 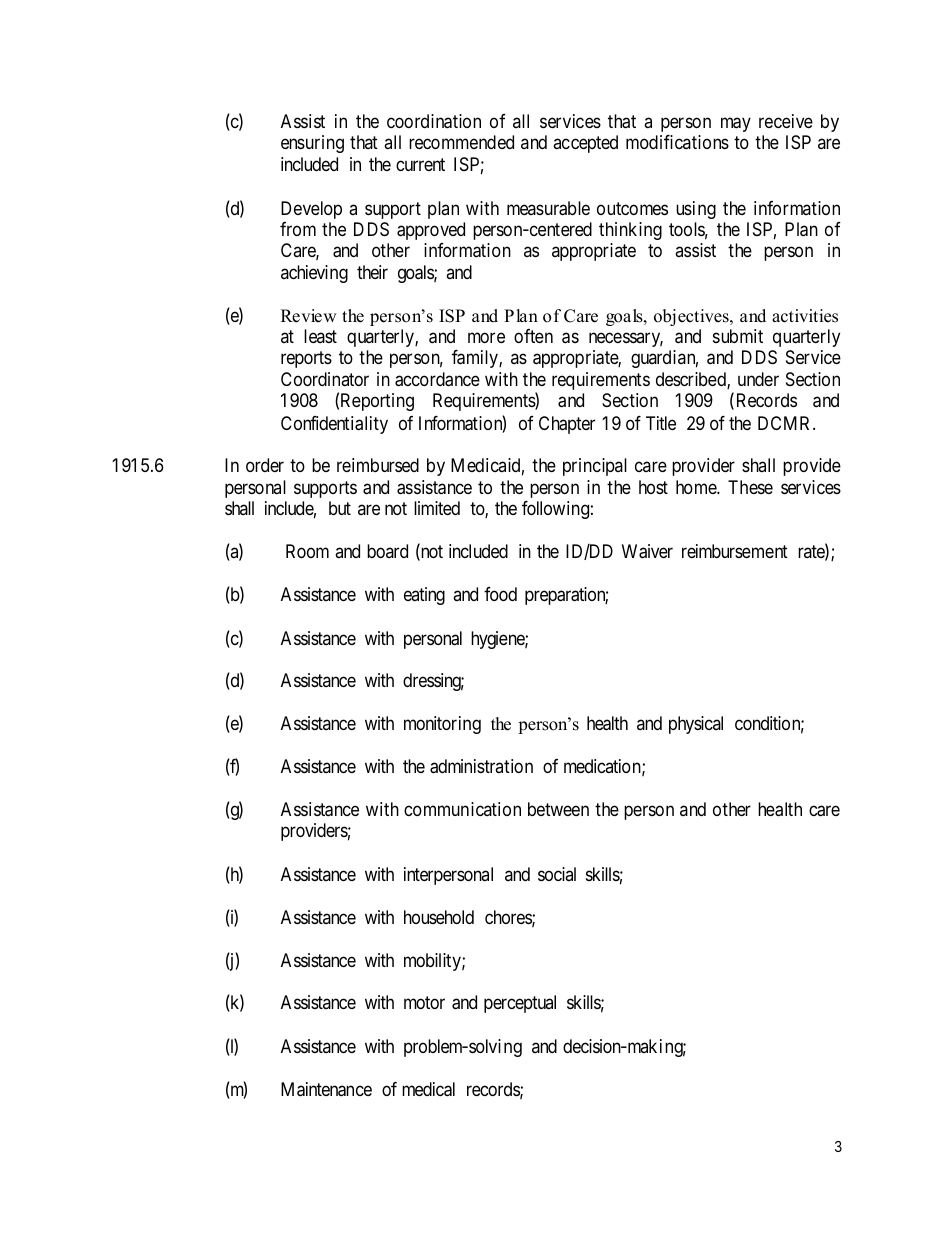 What do you see at coordinates (696, 725) in the image?
I see `physical` at bounding box center [696, 725].
